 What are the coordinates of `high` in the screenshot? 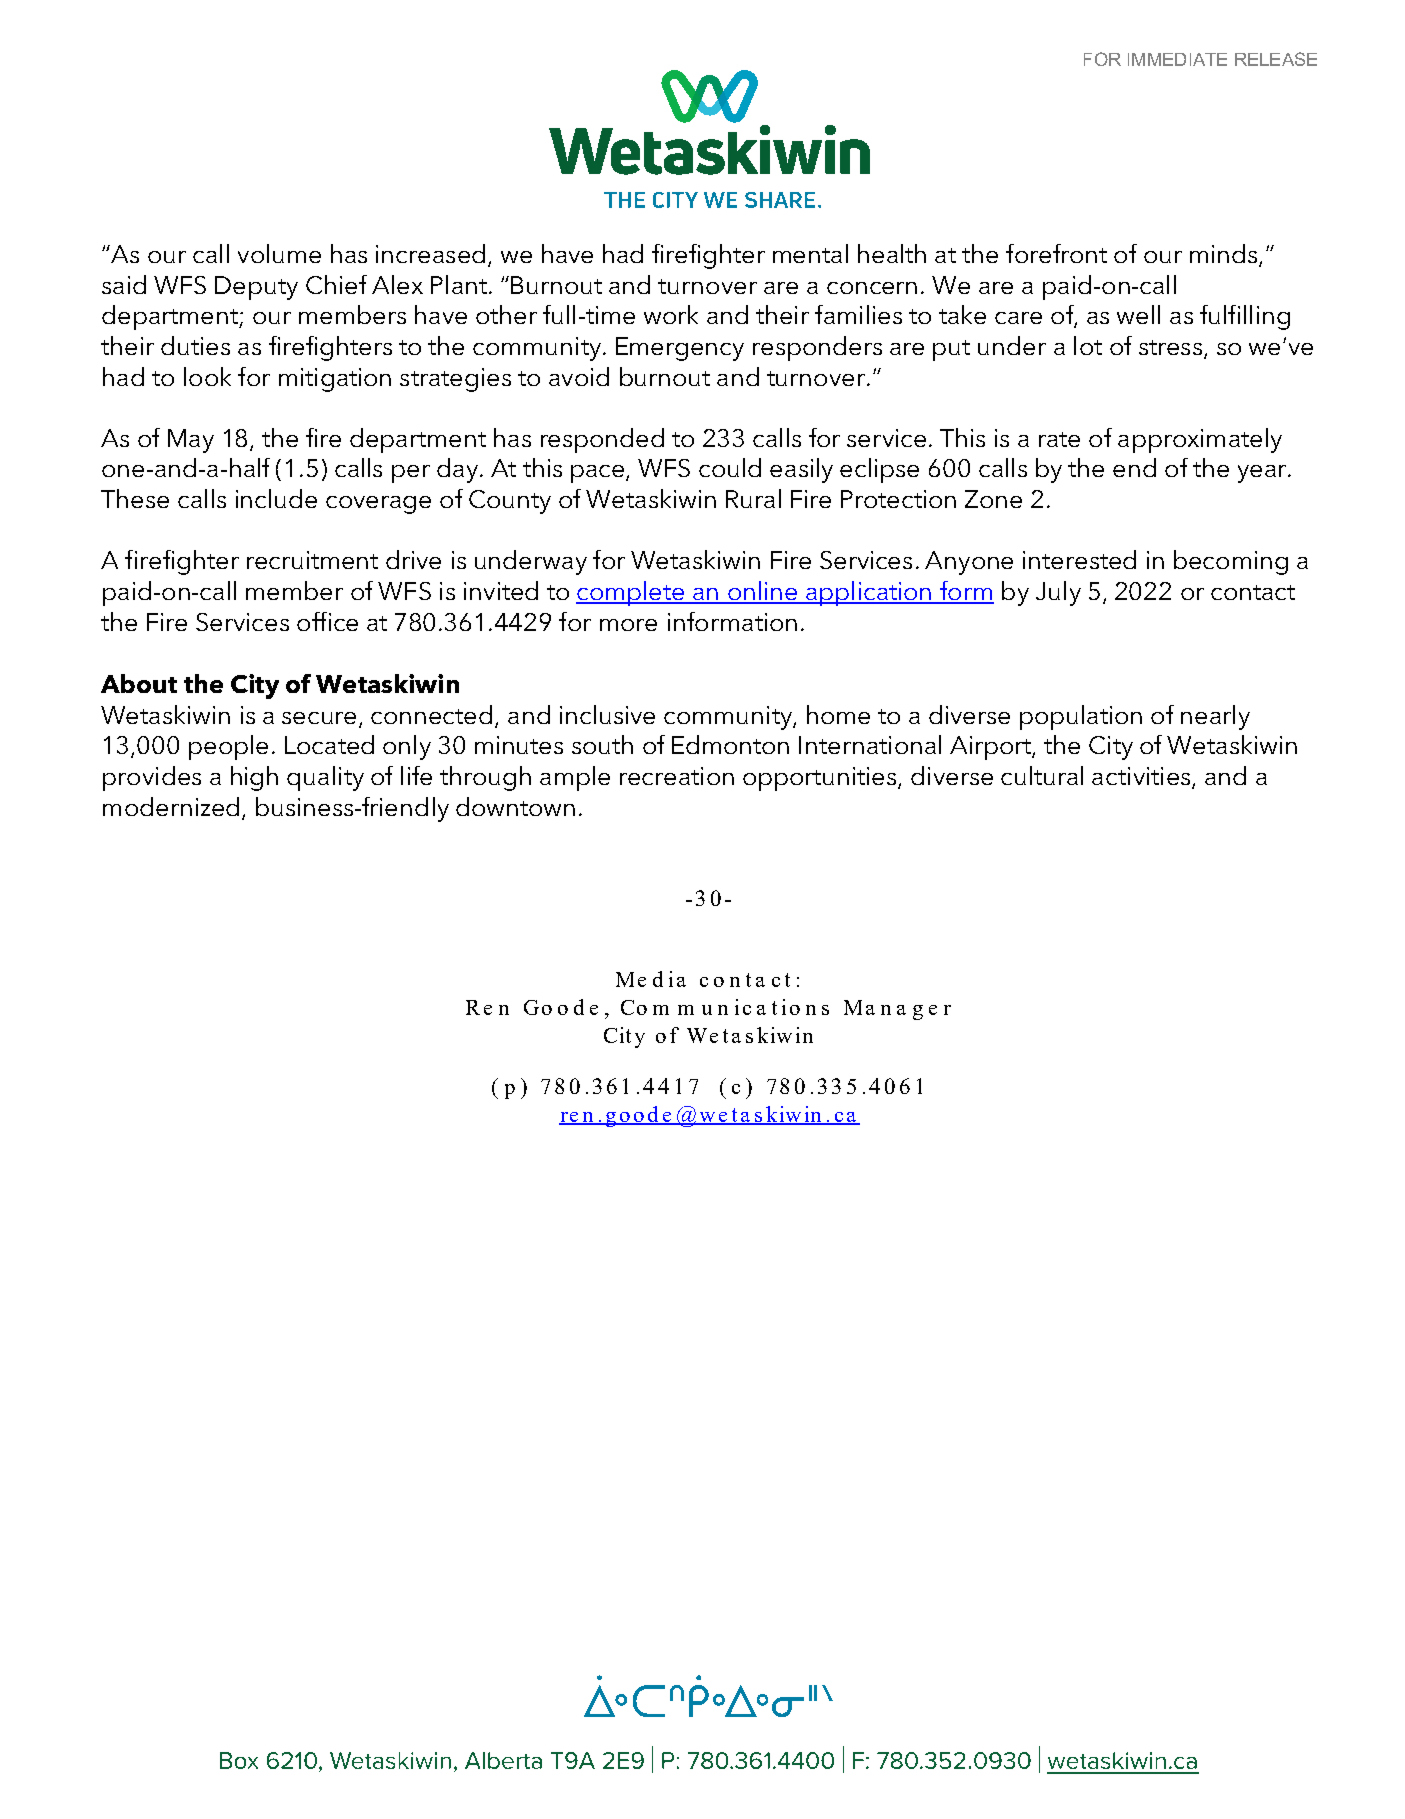 It's located at (254, 778).
